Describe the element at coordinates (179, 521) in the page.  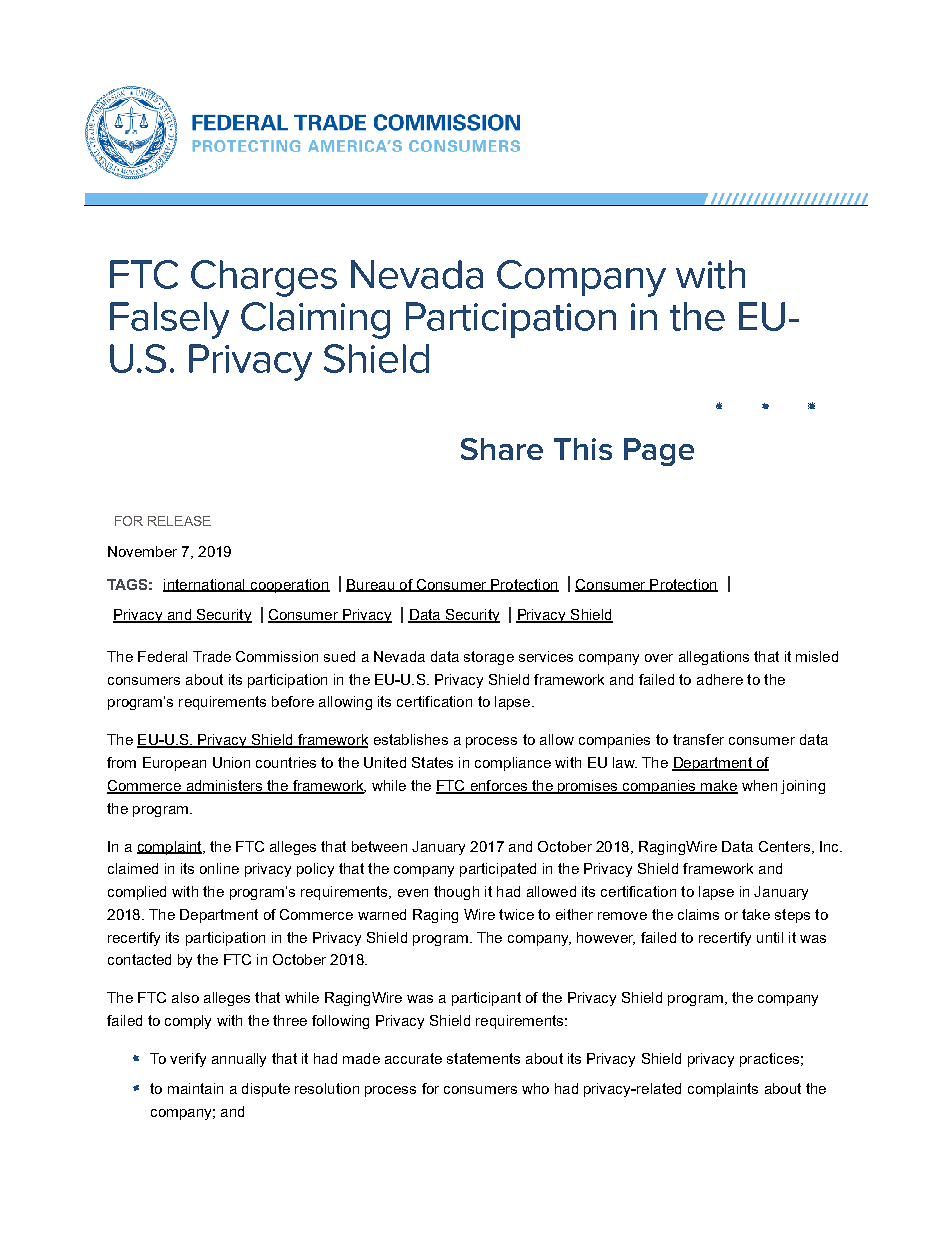
I see `RELEASE` at that location.
